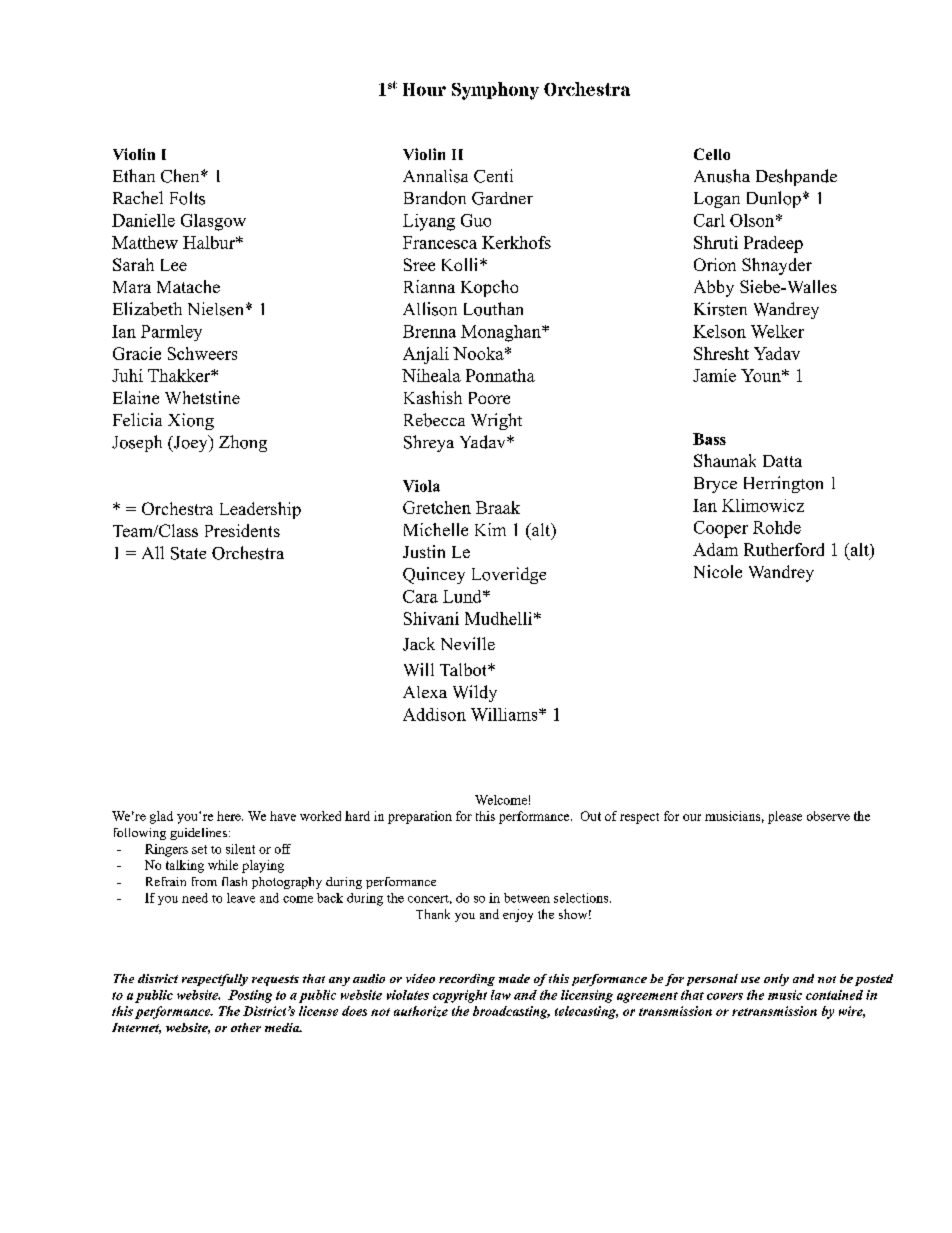  I want to click on Addison, so click(434, 714).
